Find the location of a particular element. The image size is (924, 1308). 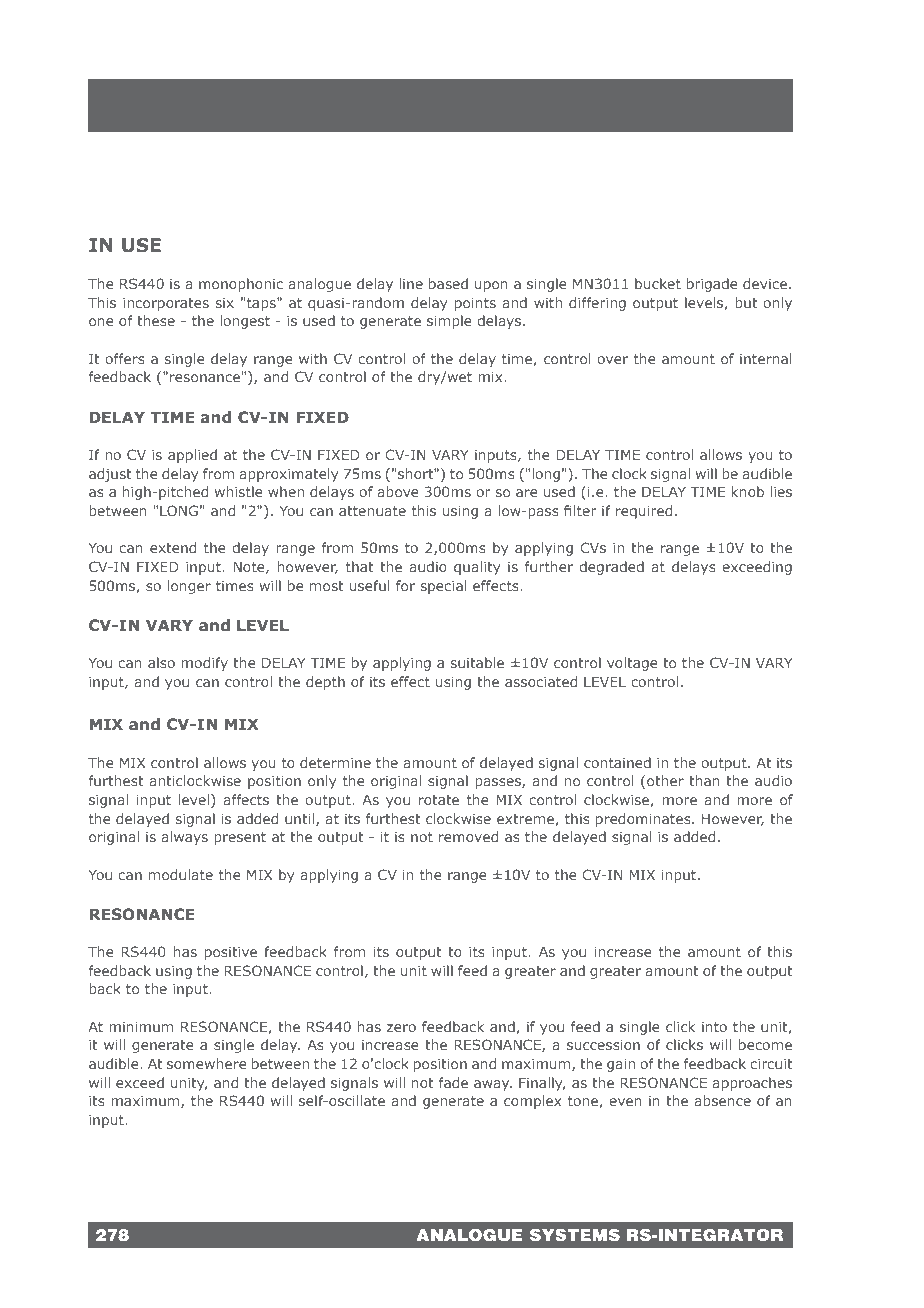

brigade is located at coordinates (712, 285).
